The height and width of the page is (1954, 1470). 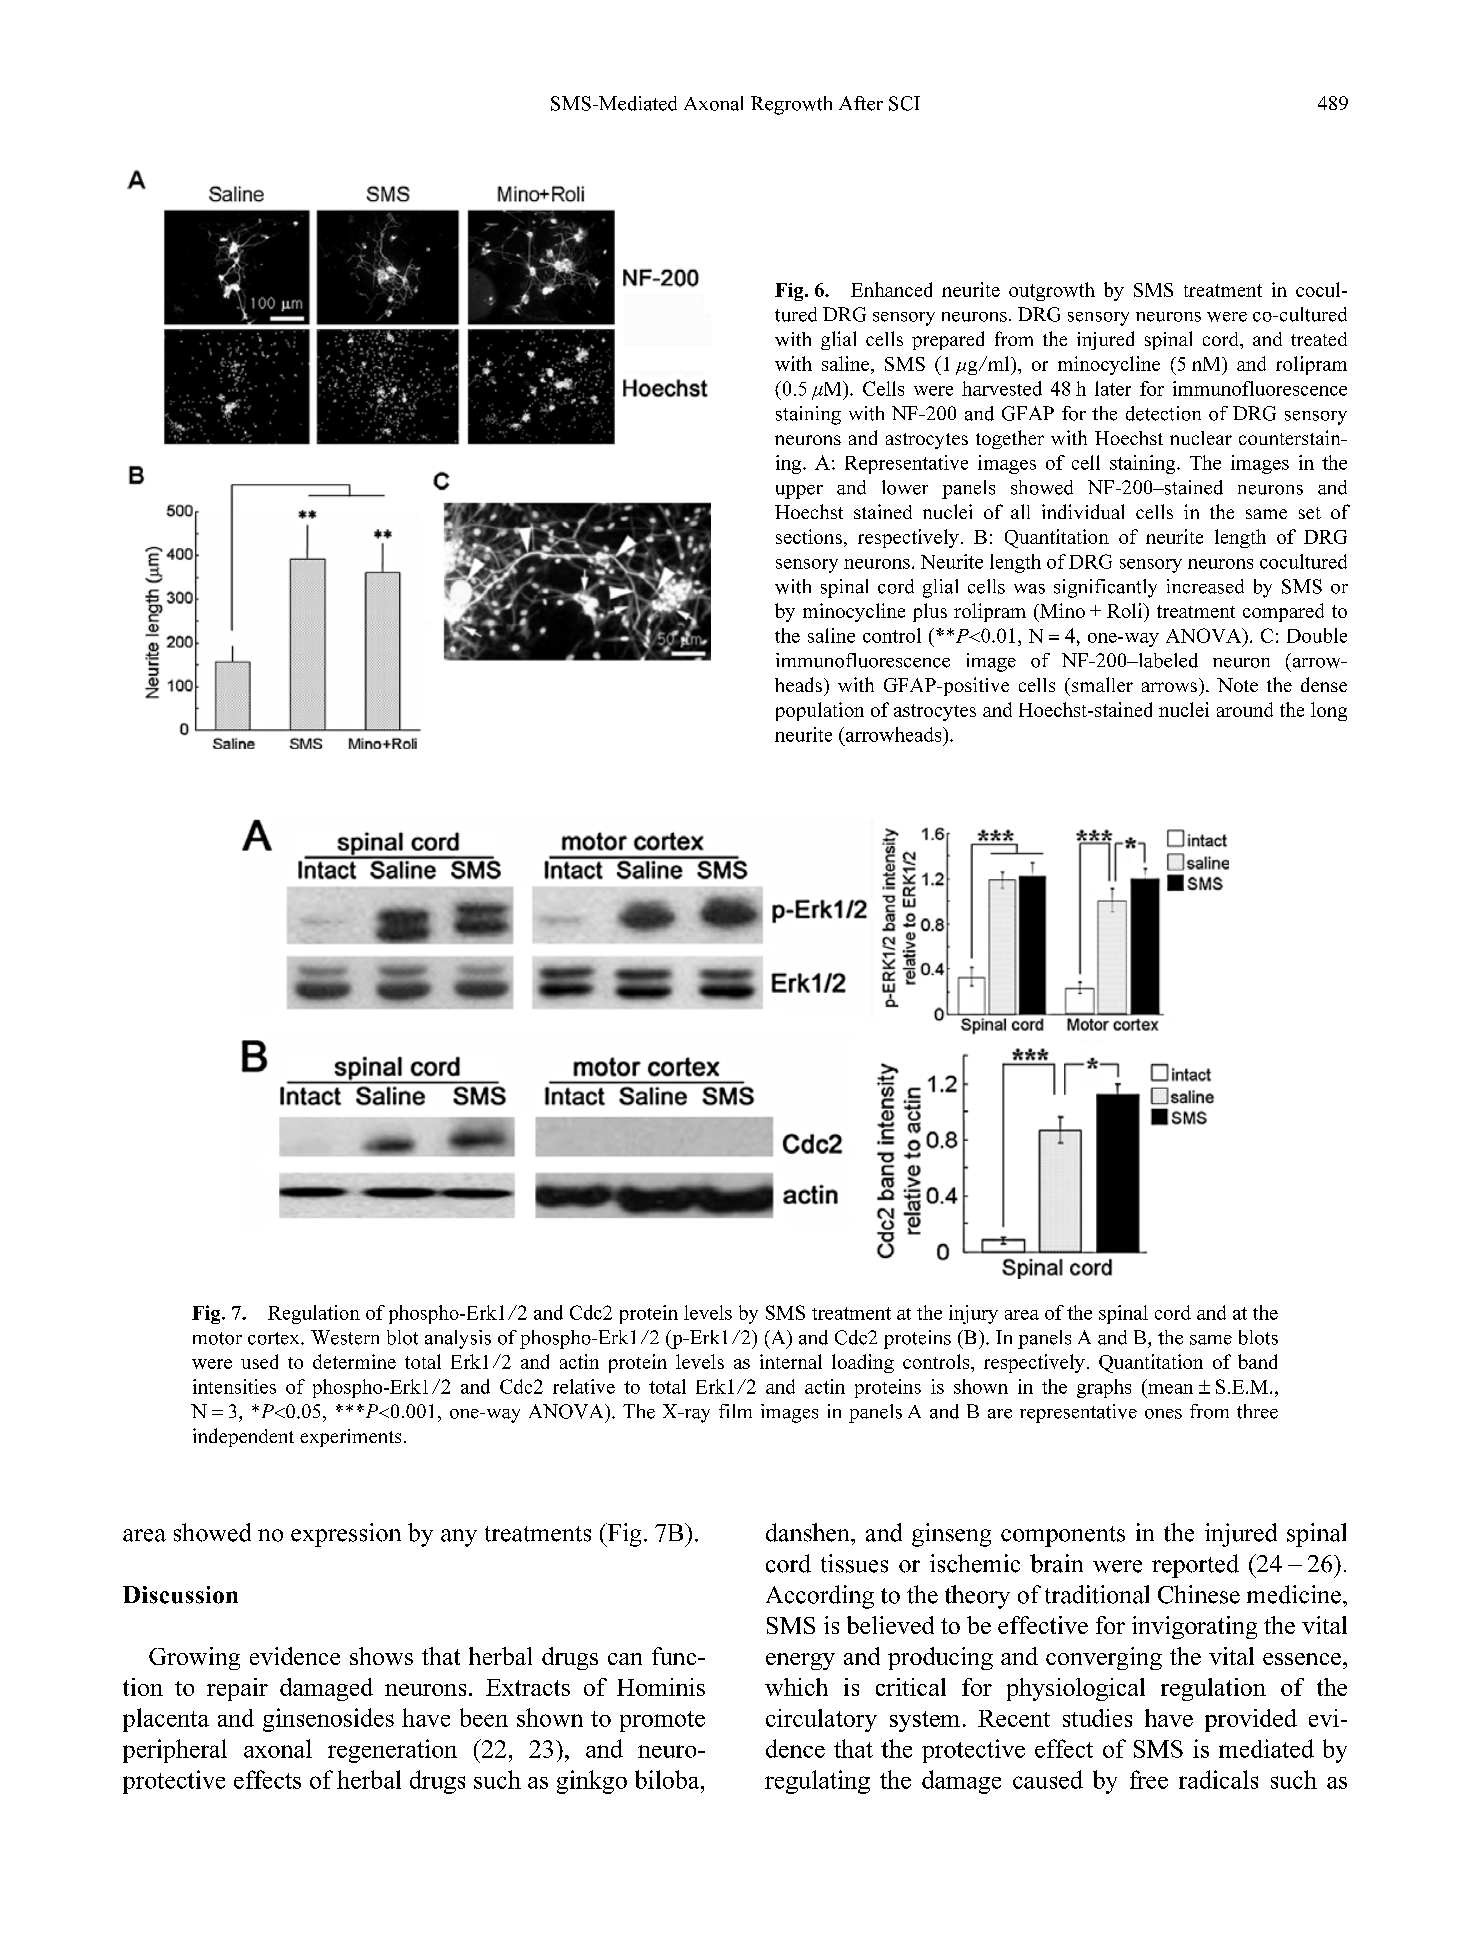 I want to click on outgrowth, so click(x=1052, y=291).
